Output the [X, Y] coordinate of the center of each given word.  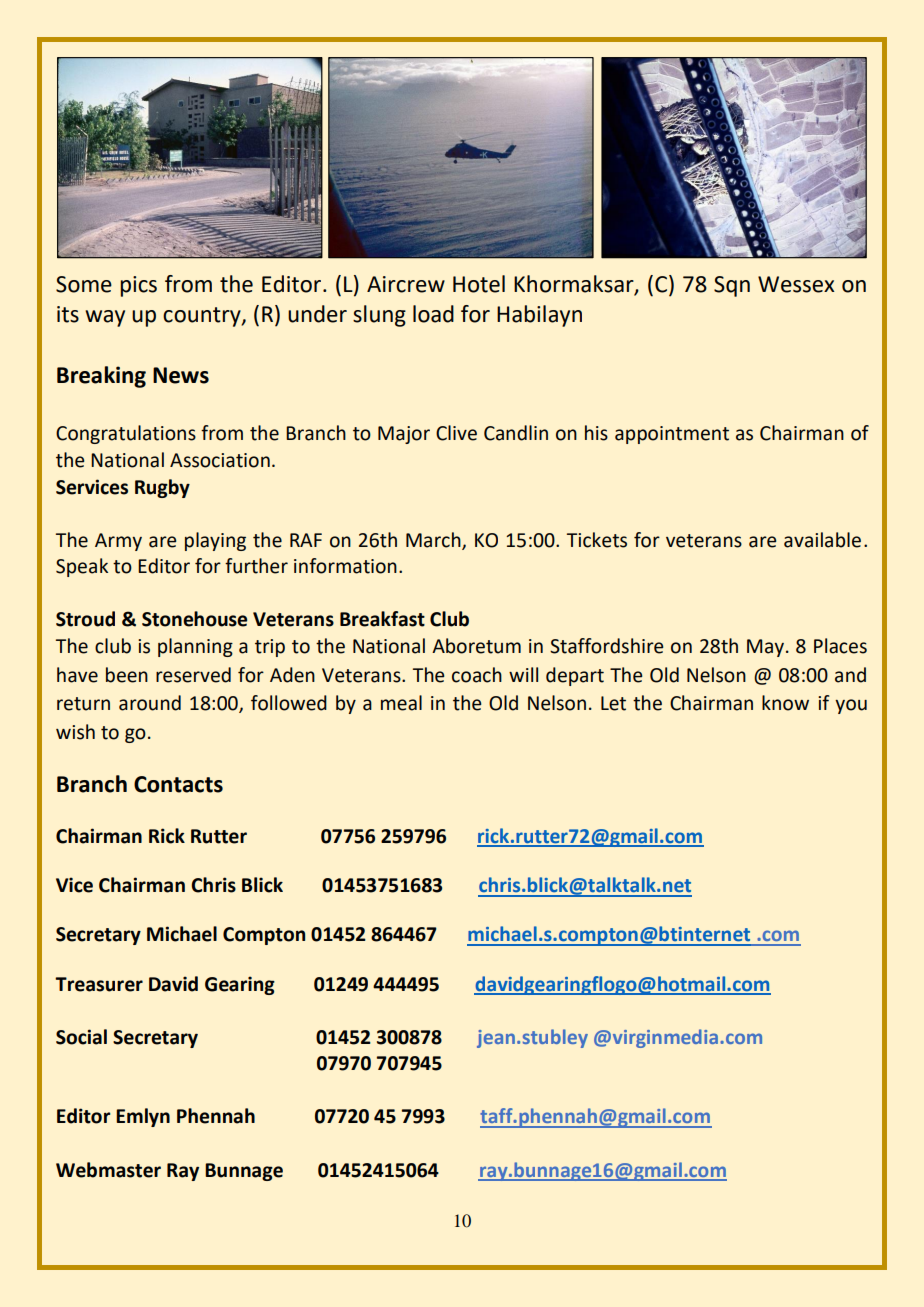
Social [81, 1037]
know [785, 703]
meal [401, 703]
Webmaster [108, 1170]
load [433, 314]
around [150, 703]
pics [138, 286]
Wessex [796, 284]
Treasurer [99, 984]
